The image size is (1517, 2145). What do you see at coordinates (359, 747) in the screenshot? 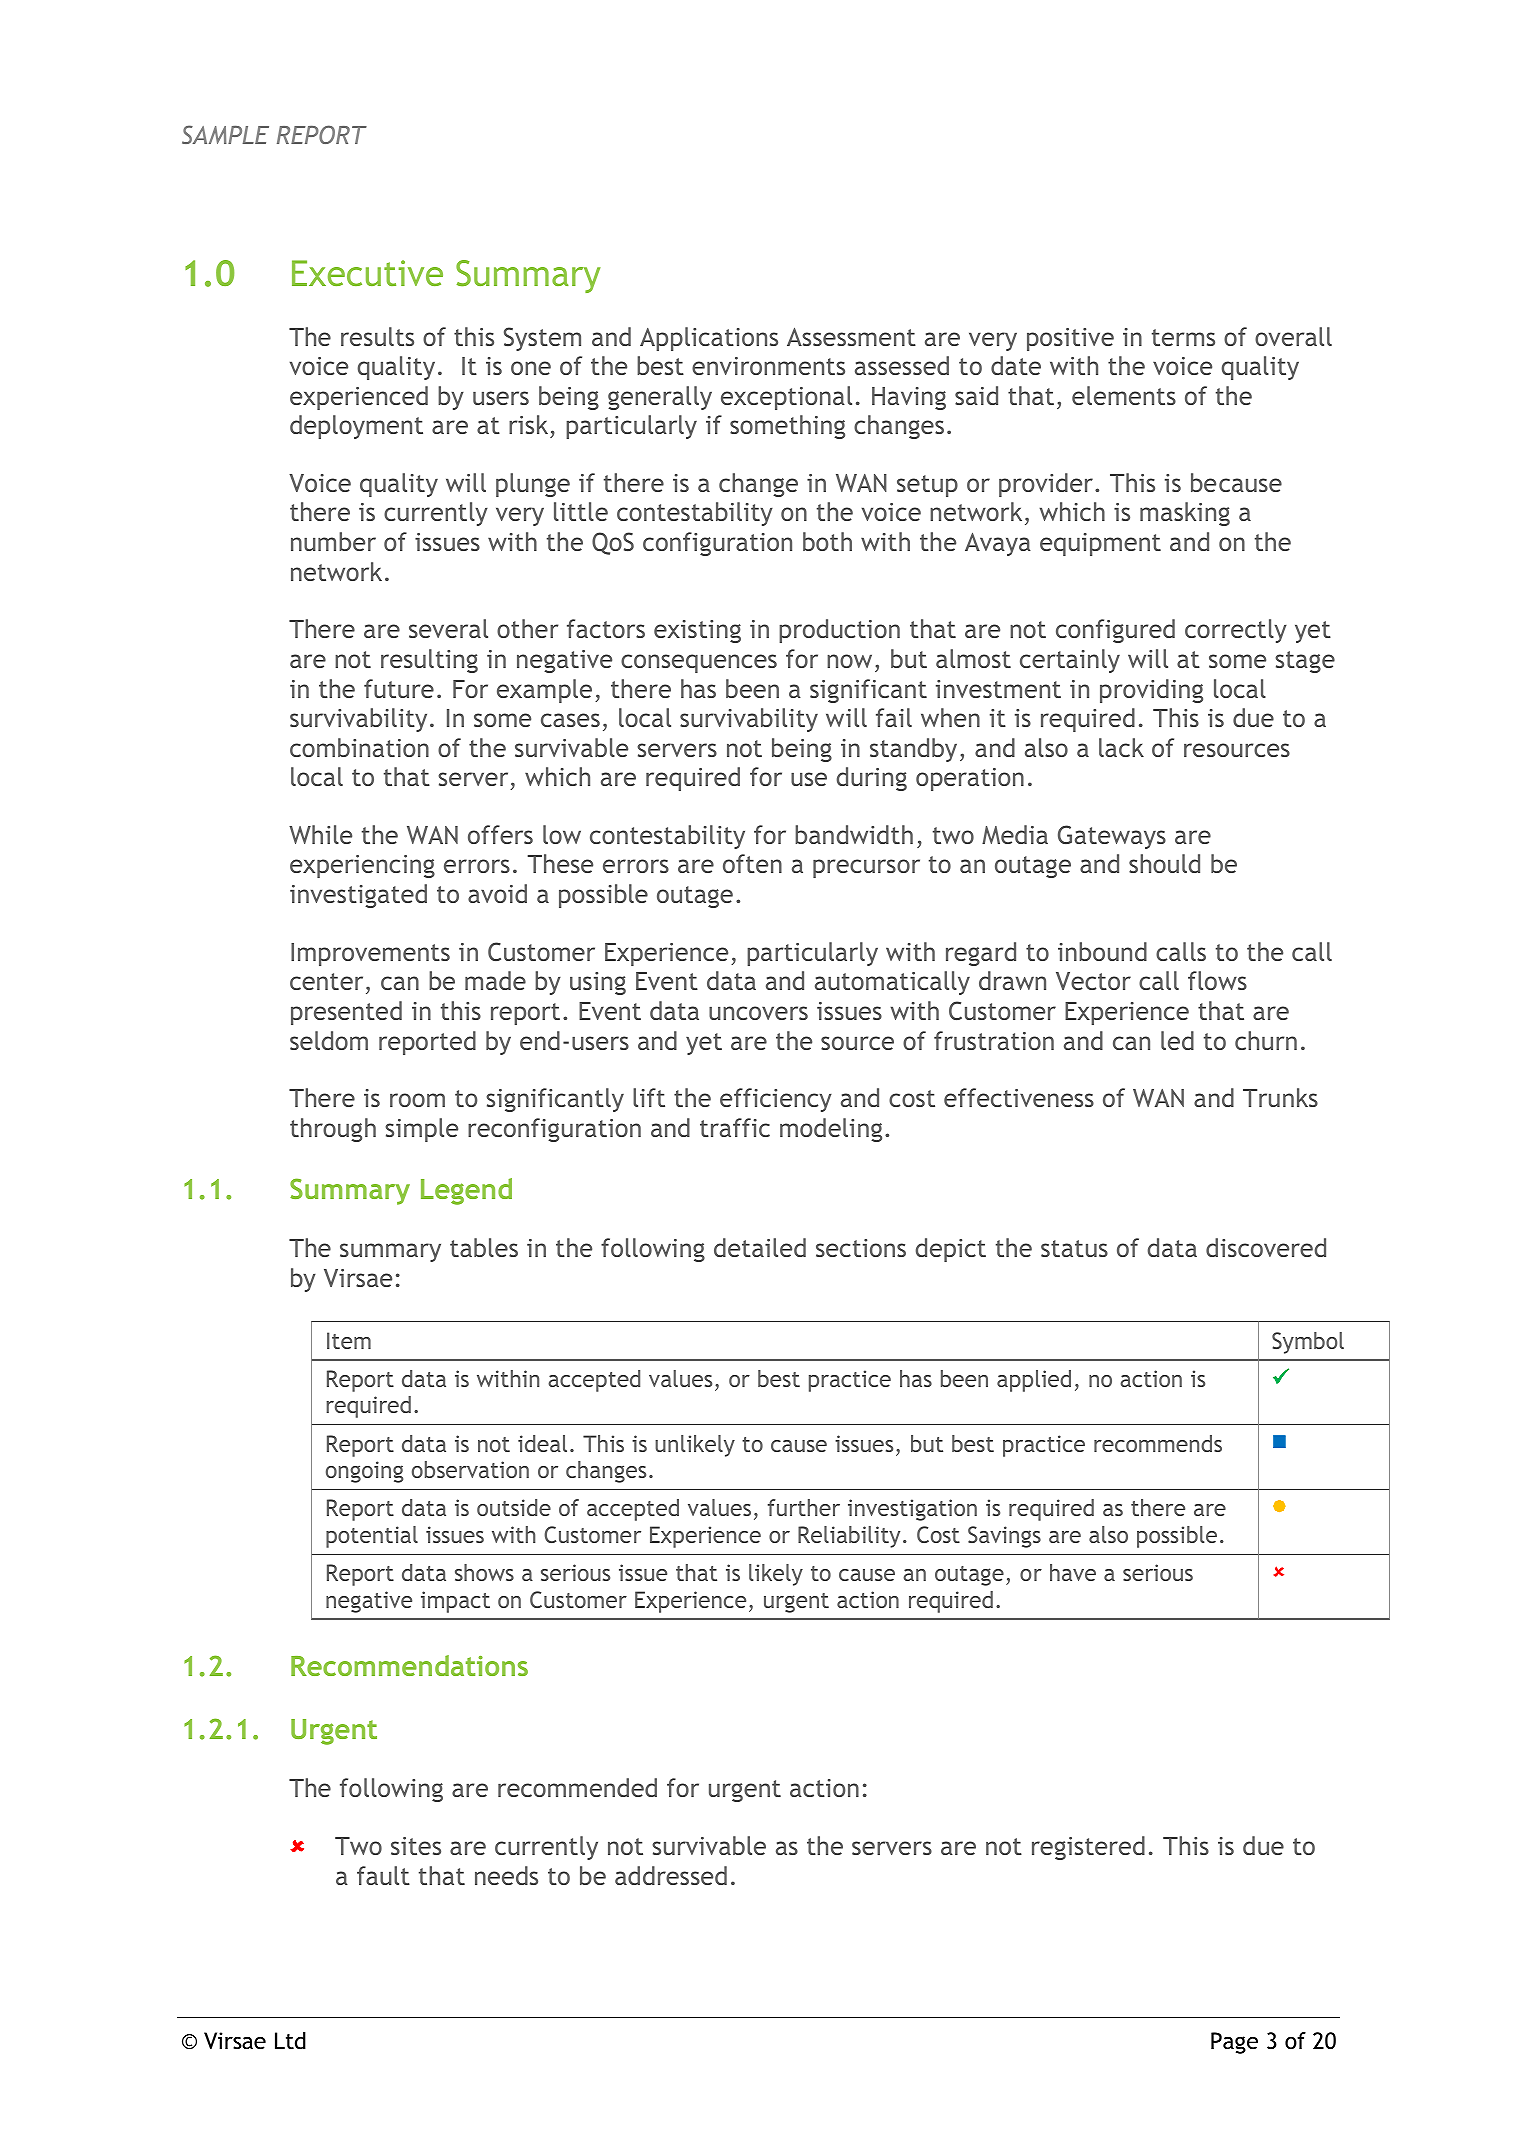
I see `combination` at bounding box center [359, 747].
